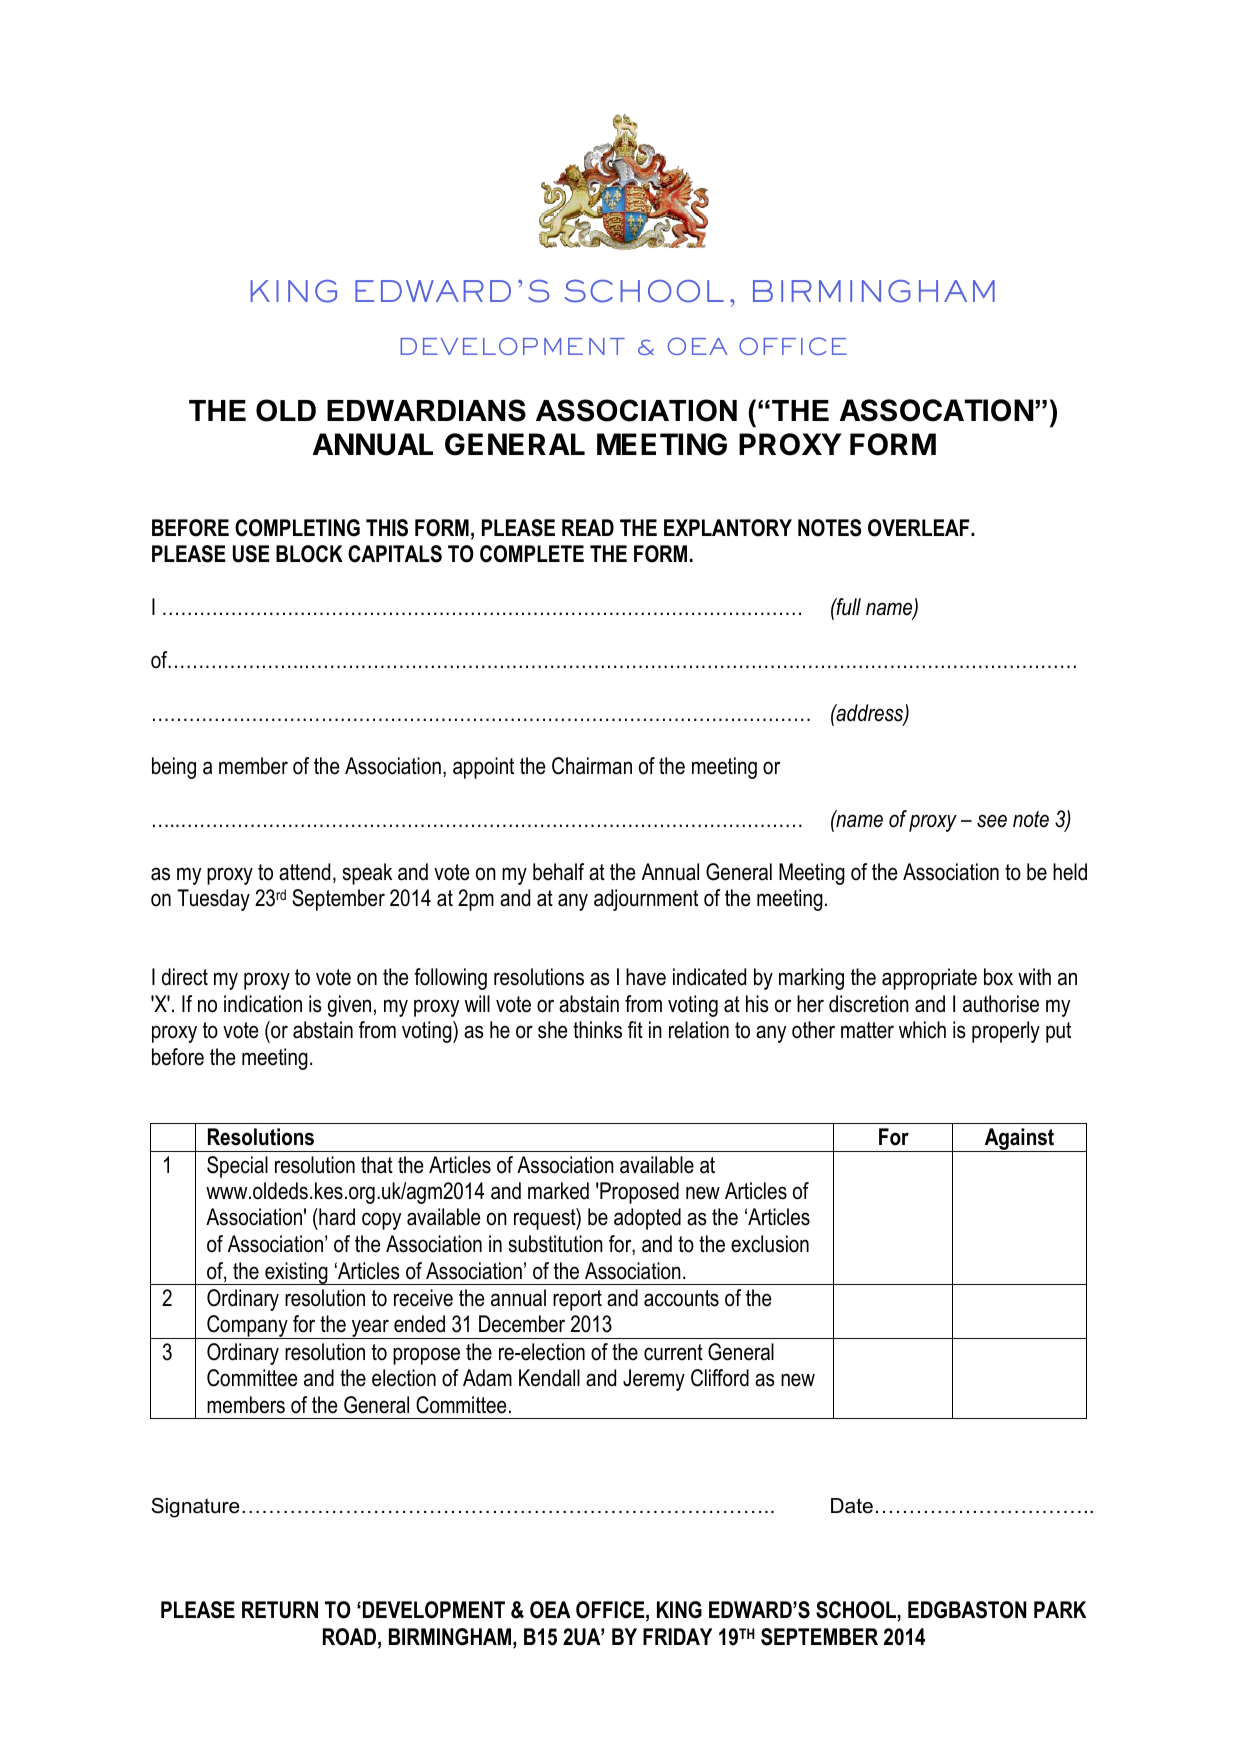 The height and width of the screenshot is (1764, 1247). What do you see at coordinates (992, 821) in the screenshot?
I see `see` at bounding box center [992, 821].
